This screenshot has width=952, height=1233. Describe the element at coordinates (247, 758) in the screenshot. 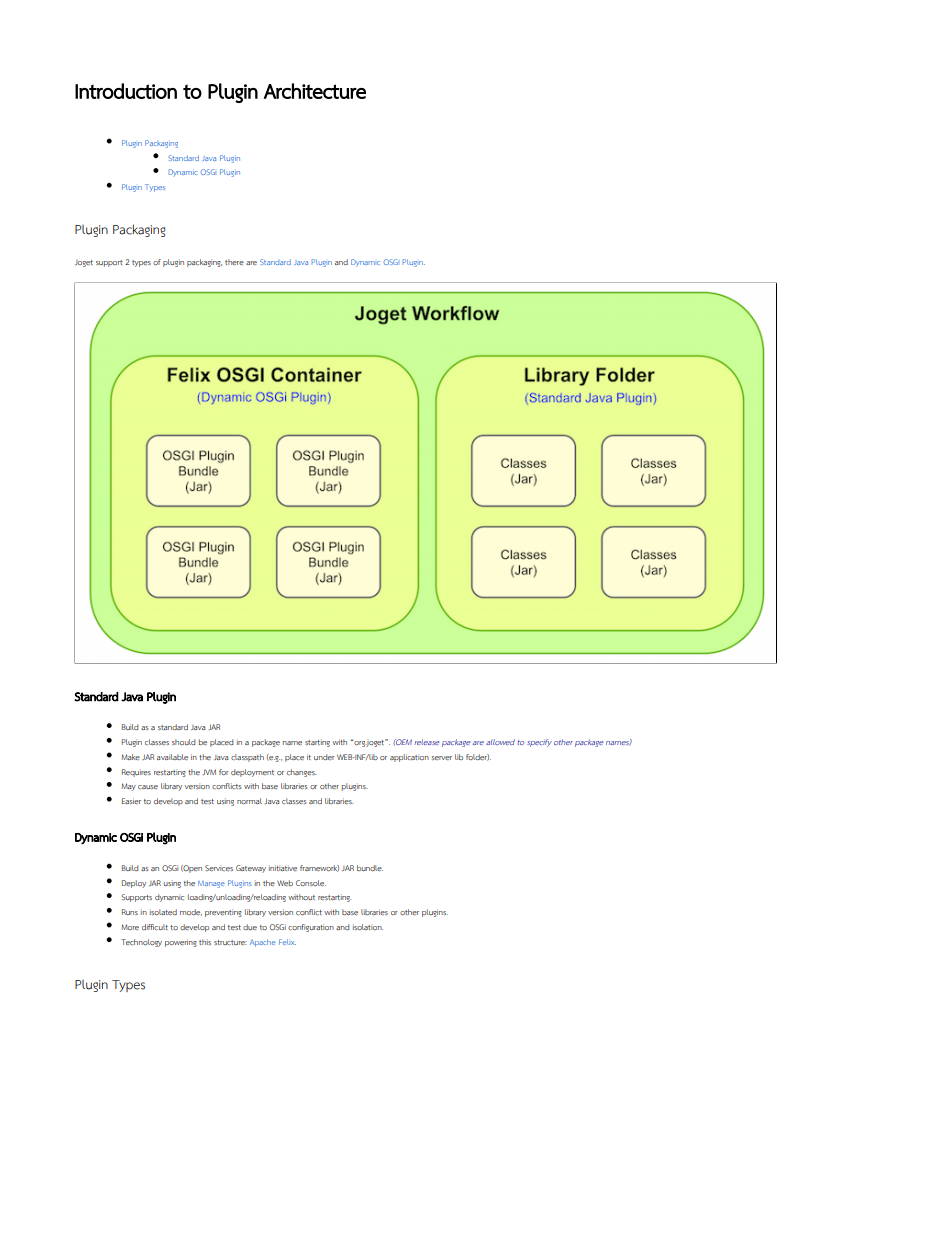

I see `classpath` at that location.
